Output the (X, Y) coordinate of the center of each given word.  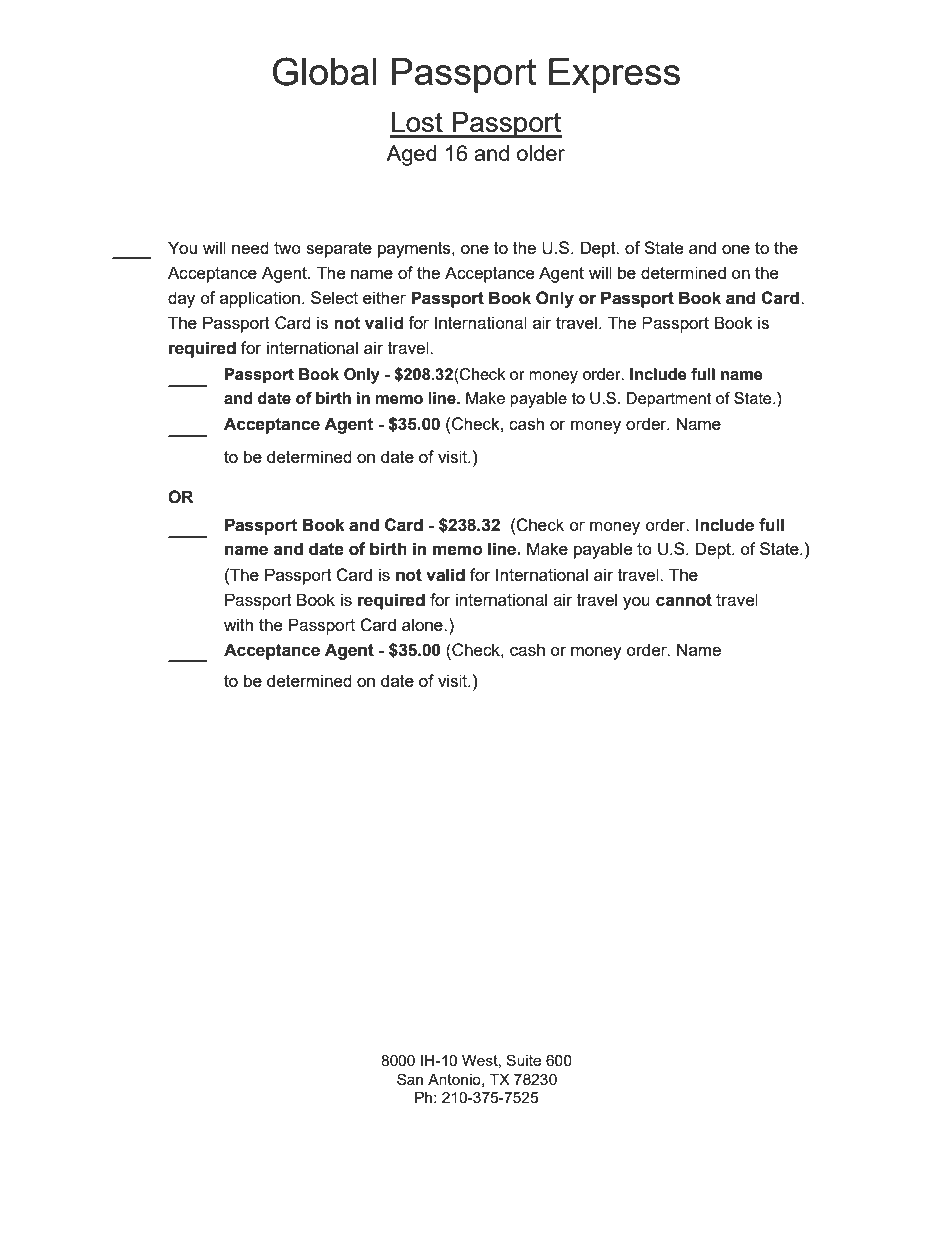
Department (668, 400)
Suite (523, 1060)
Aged (411, 155)
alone (423, 624)
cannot (684, 600)
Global (324, 71)
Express (614, 75)
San (410, 1079)
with (238, 624)
